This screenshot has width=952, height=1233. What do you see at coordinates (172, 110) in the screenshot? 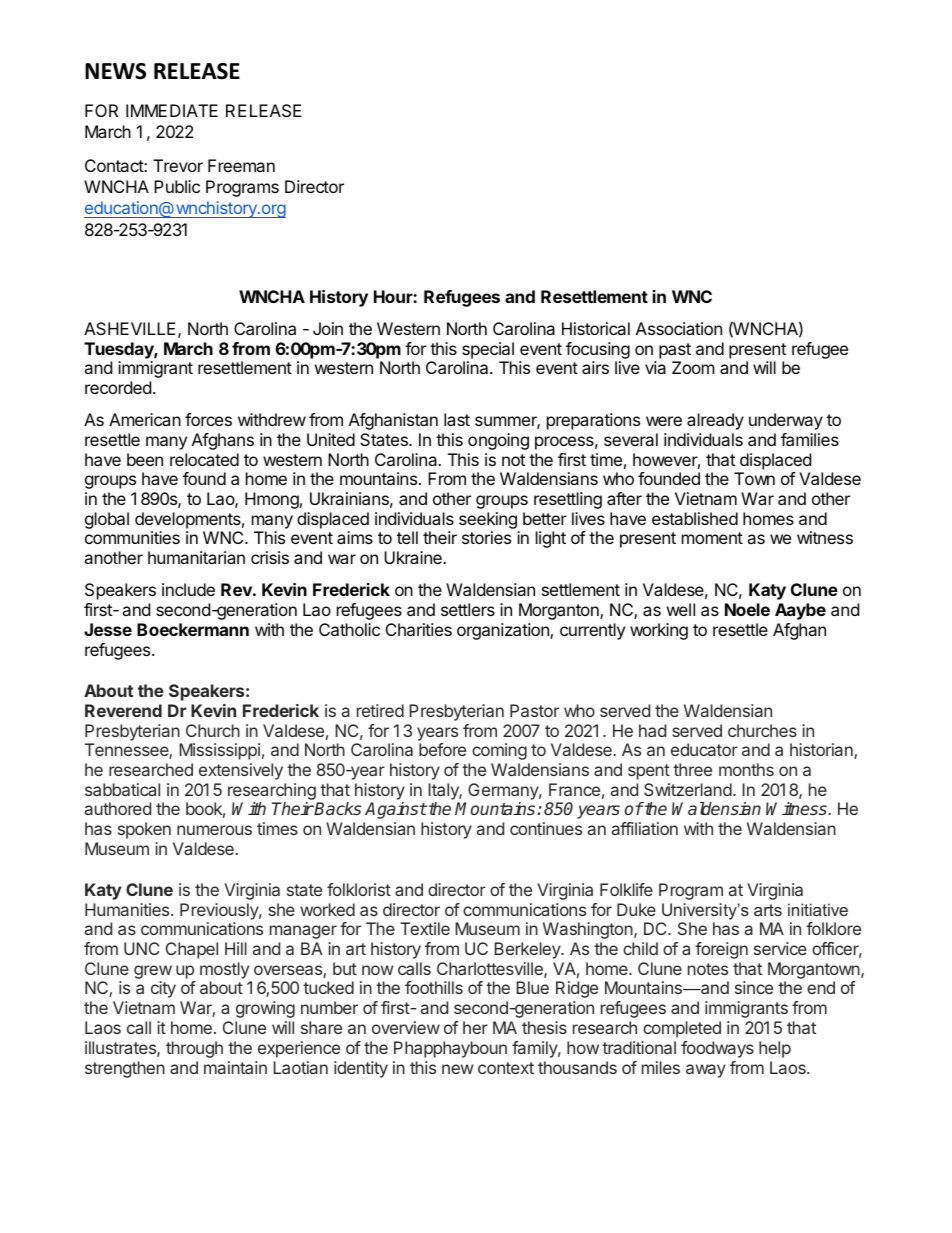
I see `IMMEDIATE` at bounding box center [172, 110].
